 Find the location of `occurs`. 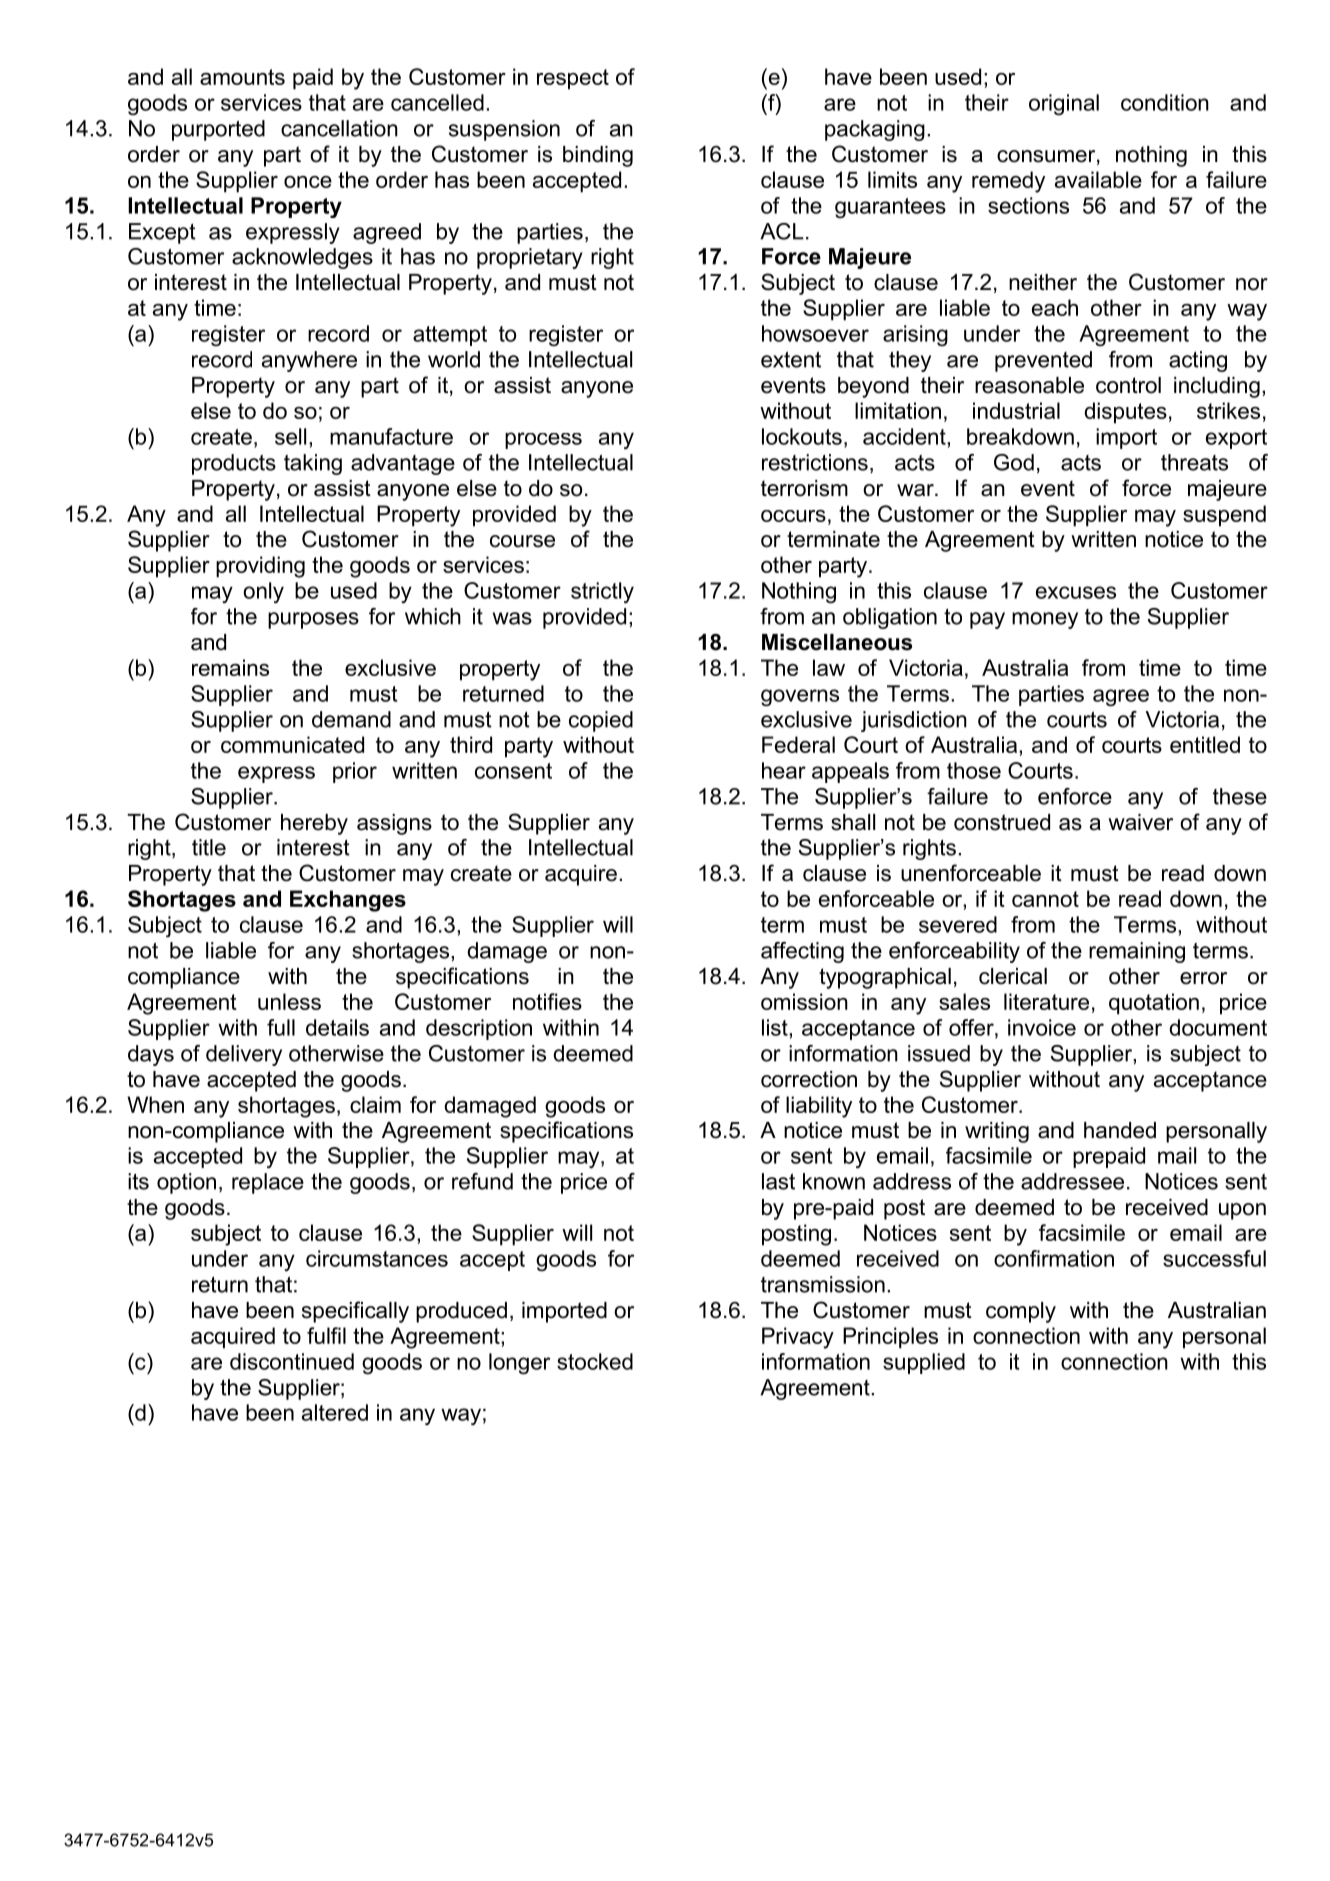

occurs is located at coordinates (793, 516).
